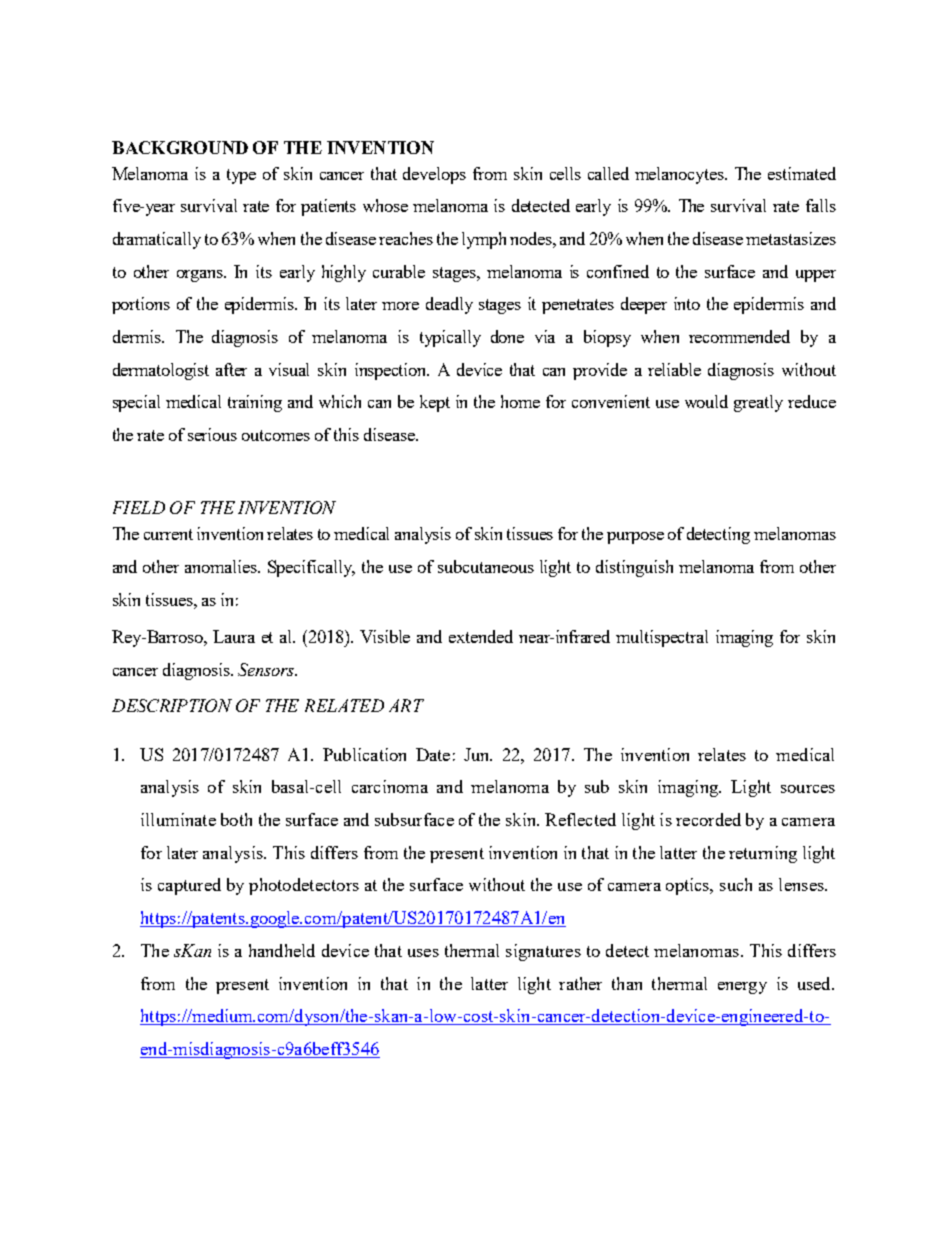 The image size is (952, 1233). What do you see at coordinates (635, 538) in the screenshot?
I see `purpose` at bounding box center [635, 538].
